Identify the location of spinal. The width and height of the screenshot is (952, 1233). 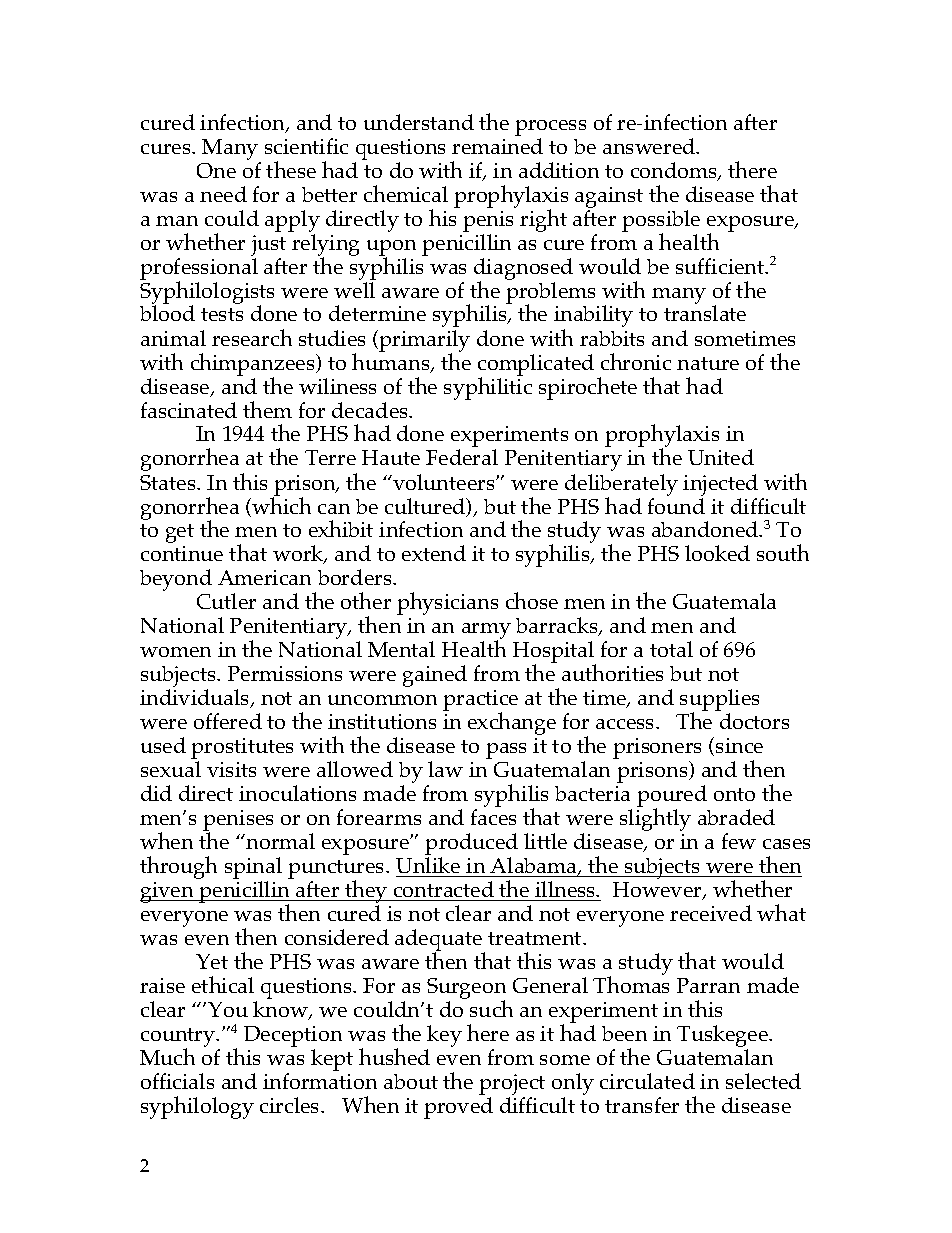
(253, 869).
